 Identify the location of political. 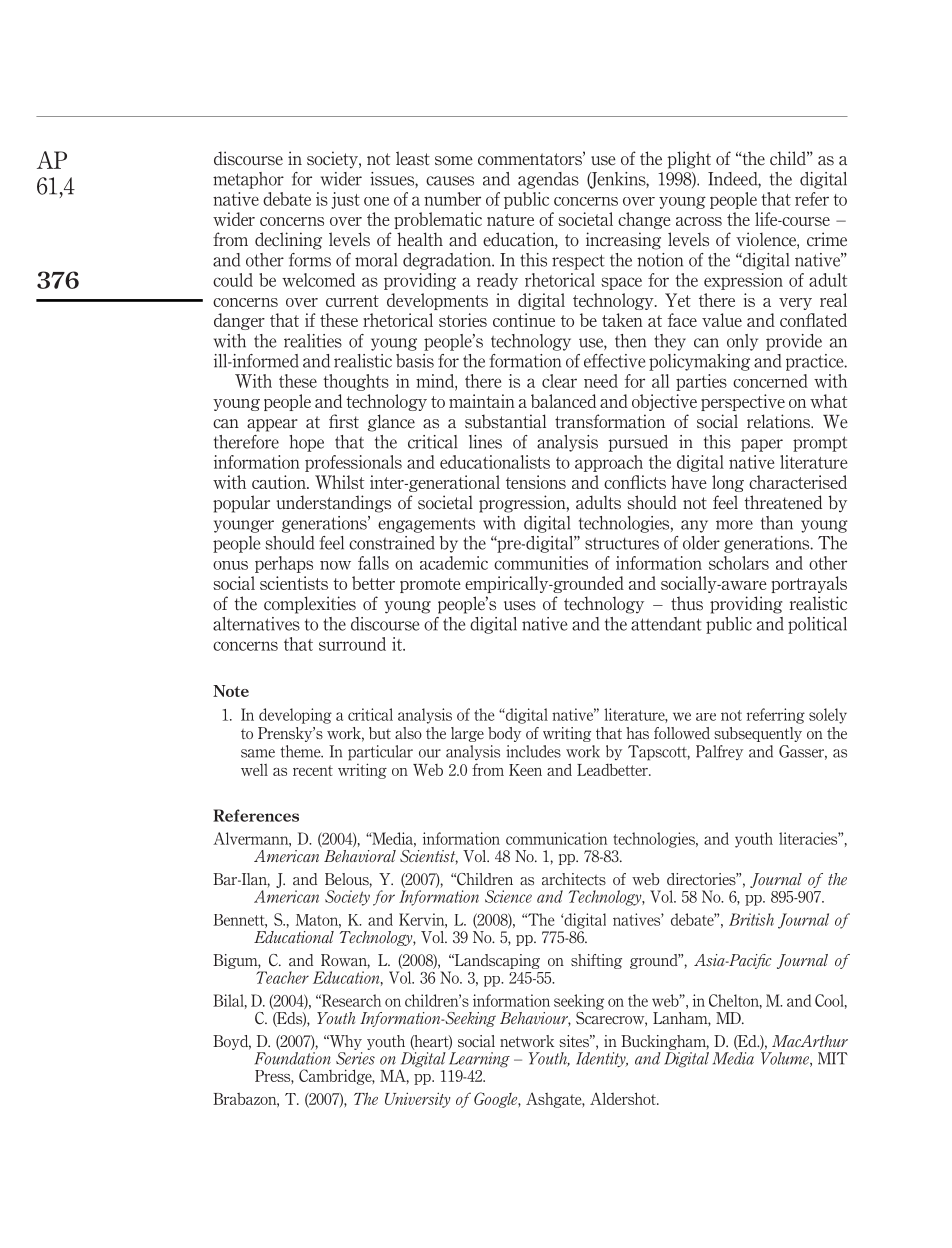
(817, 625).
